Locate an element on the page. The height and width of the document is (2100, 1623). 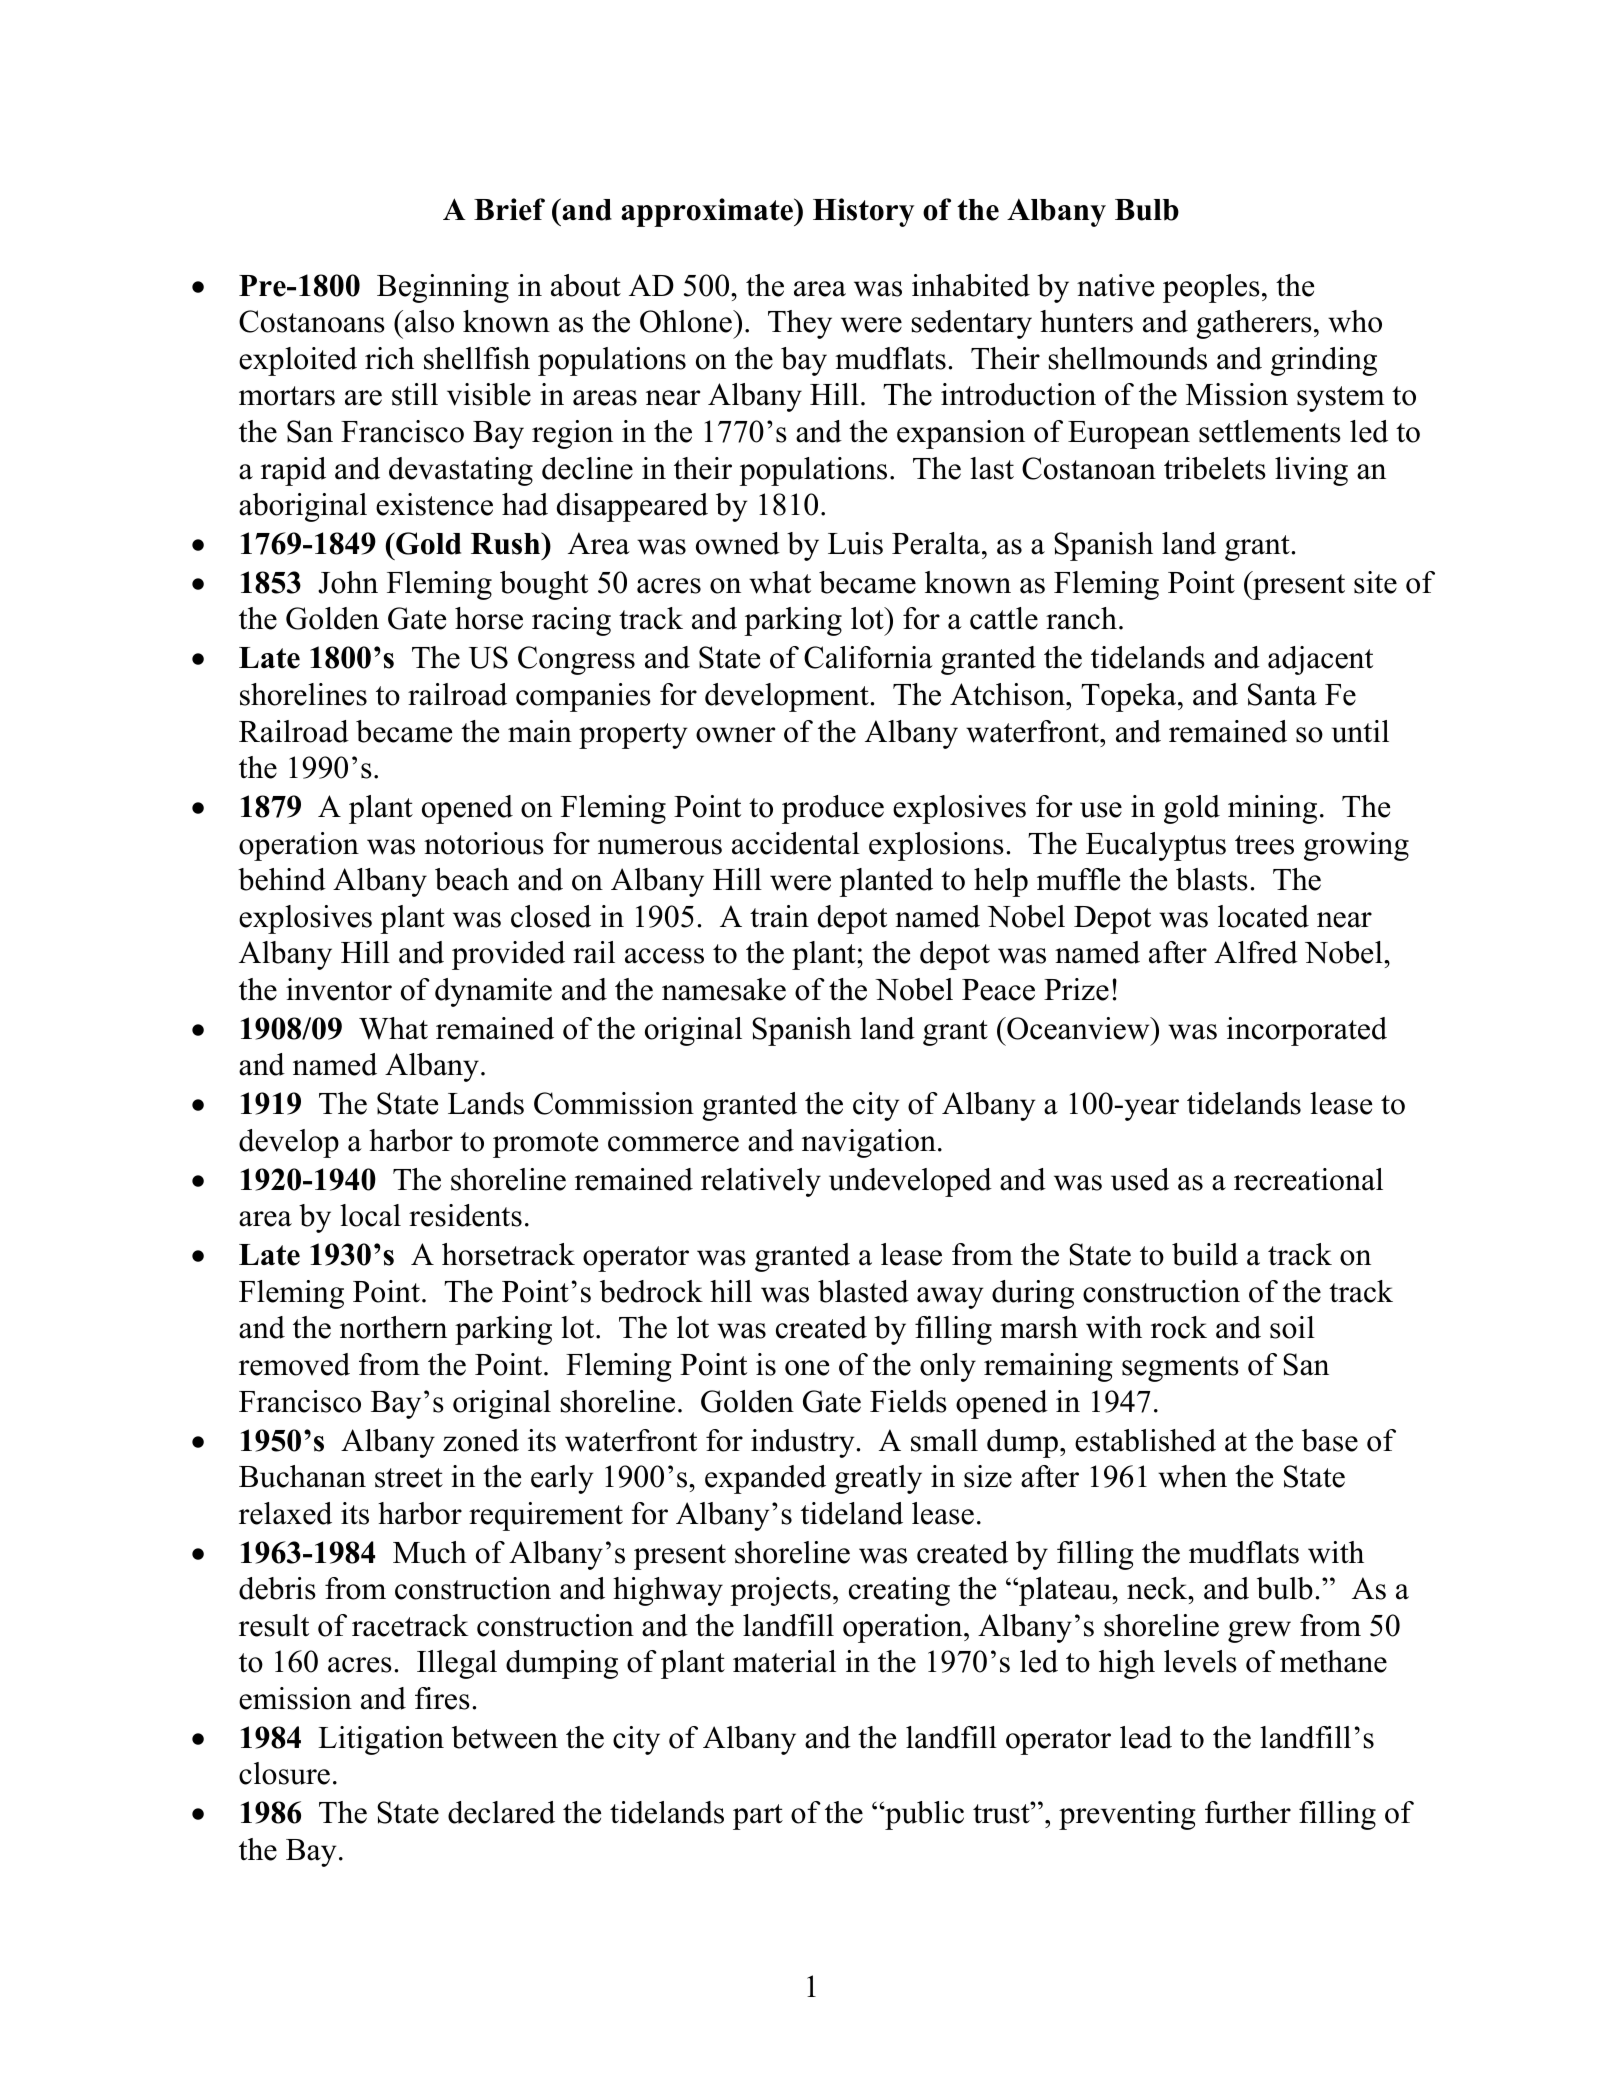
part is located at coordinates (758, 1817).
